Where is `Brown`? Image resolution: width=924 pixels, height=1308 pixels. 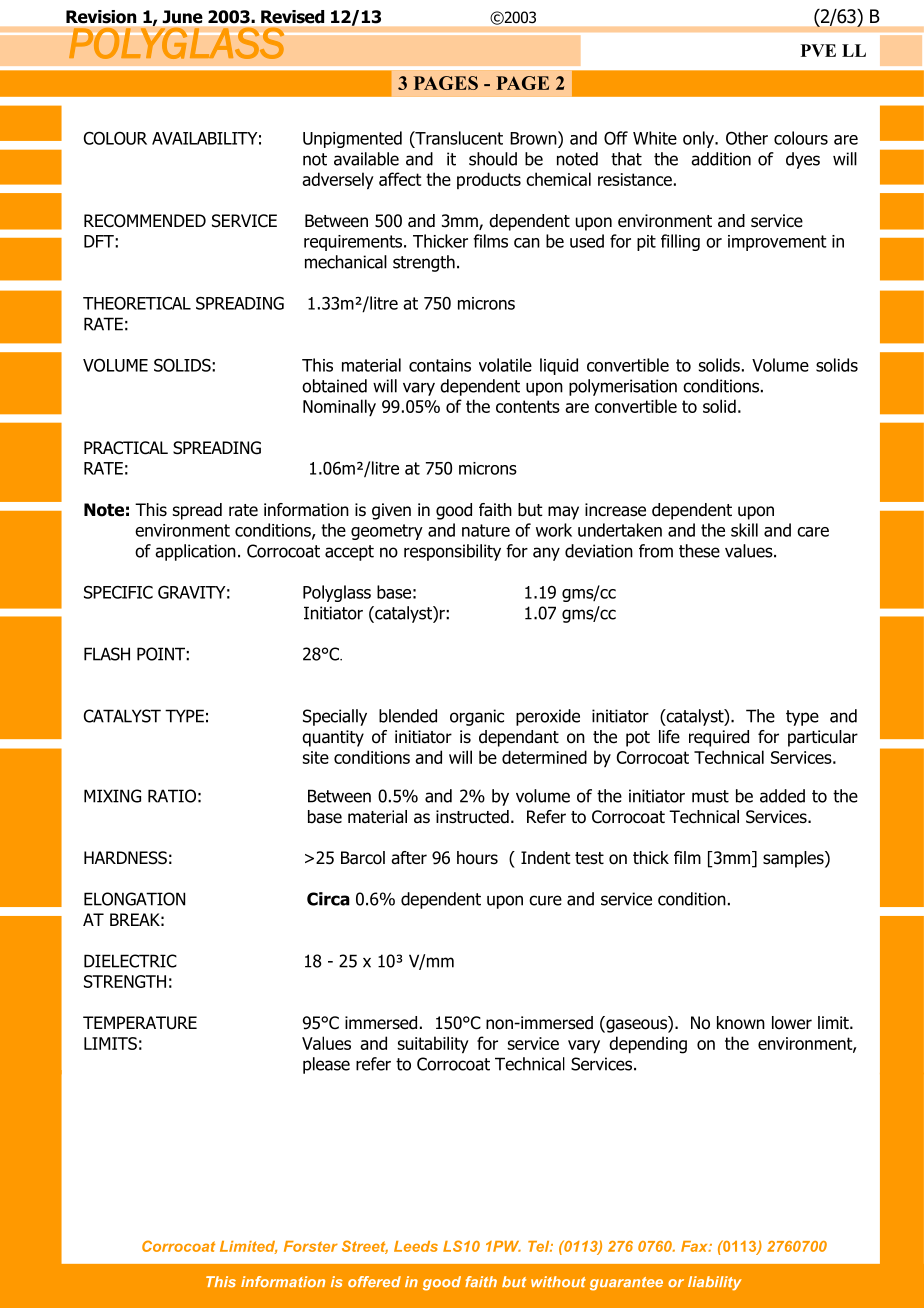
Brown is located at coordinates (534, 138).
